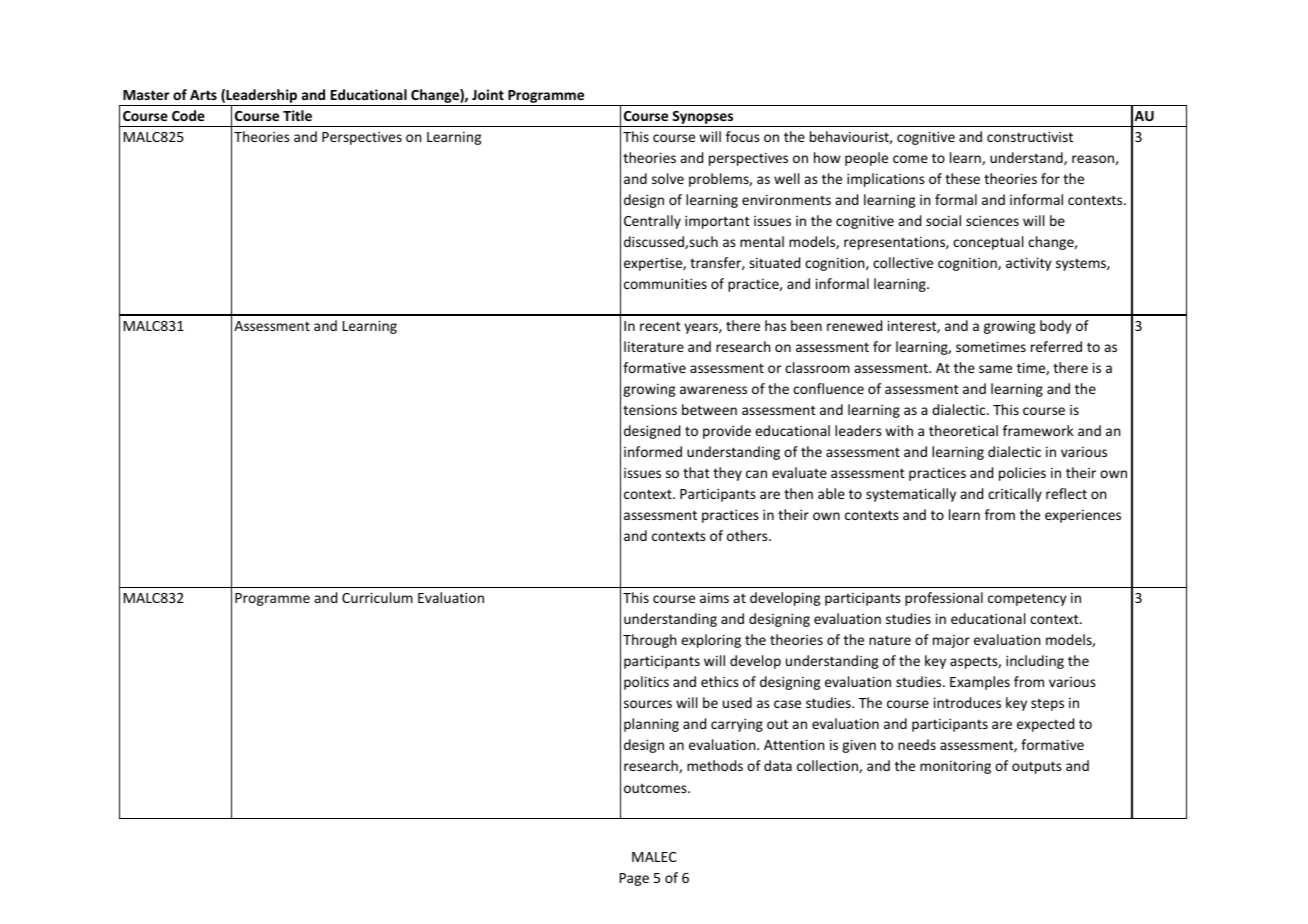 The height and width of the image is (924, 1308). Describe the element at coordinates (1030, 136) in the image. I see `constructivist` at that location.
